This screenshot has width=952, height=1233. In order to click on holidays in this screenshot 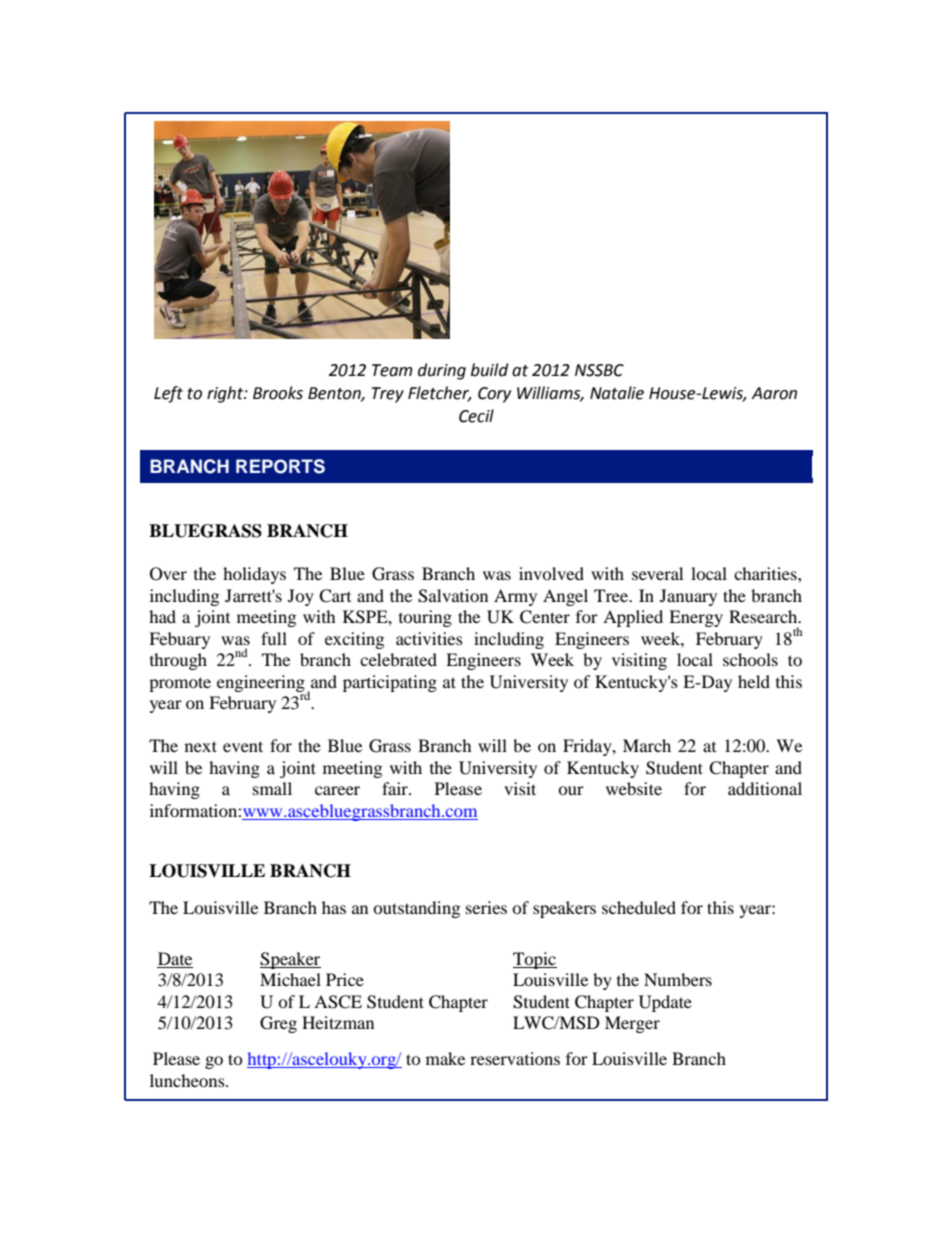, I will do `click(254, 575)`.
